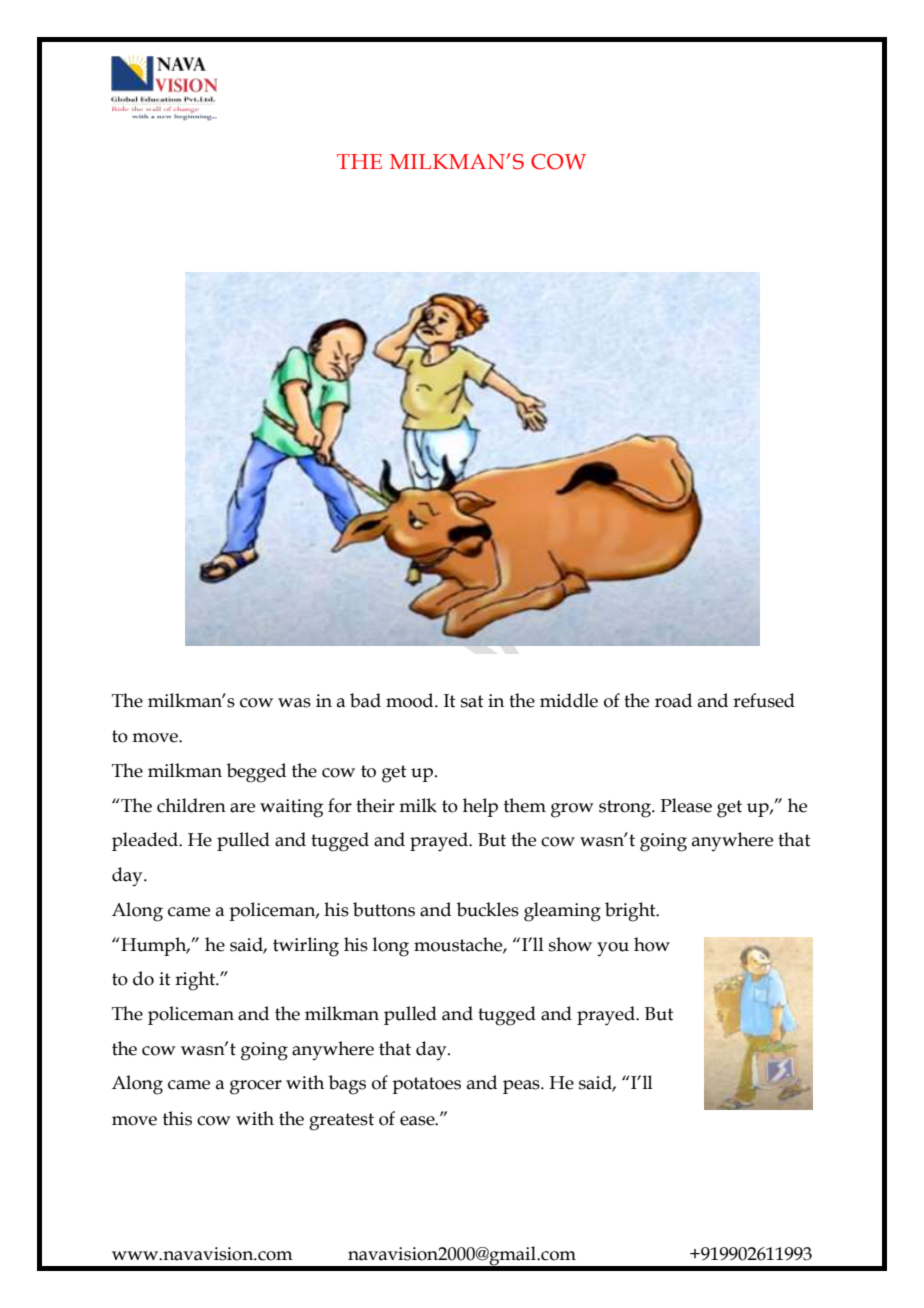  I want to click on twirling, so click(306, 947).
